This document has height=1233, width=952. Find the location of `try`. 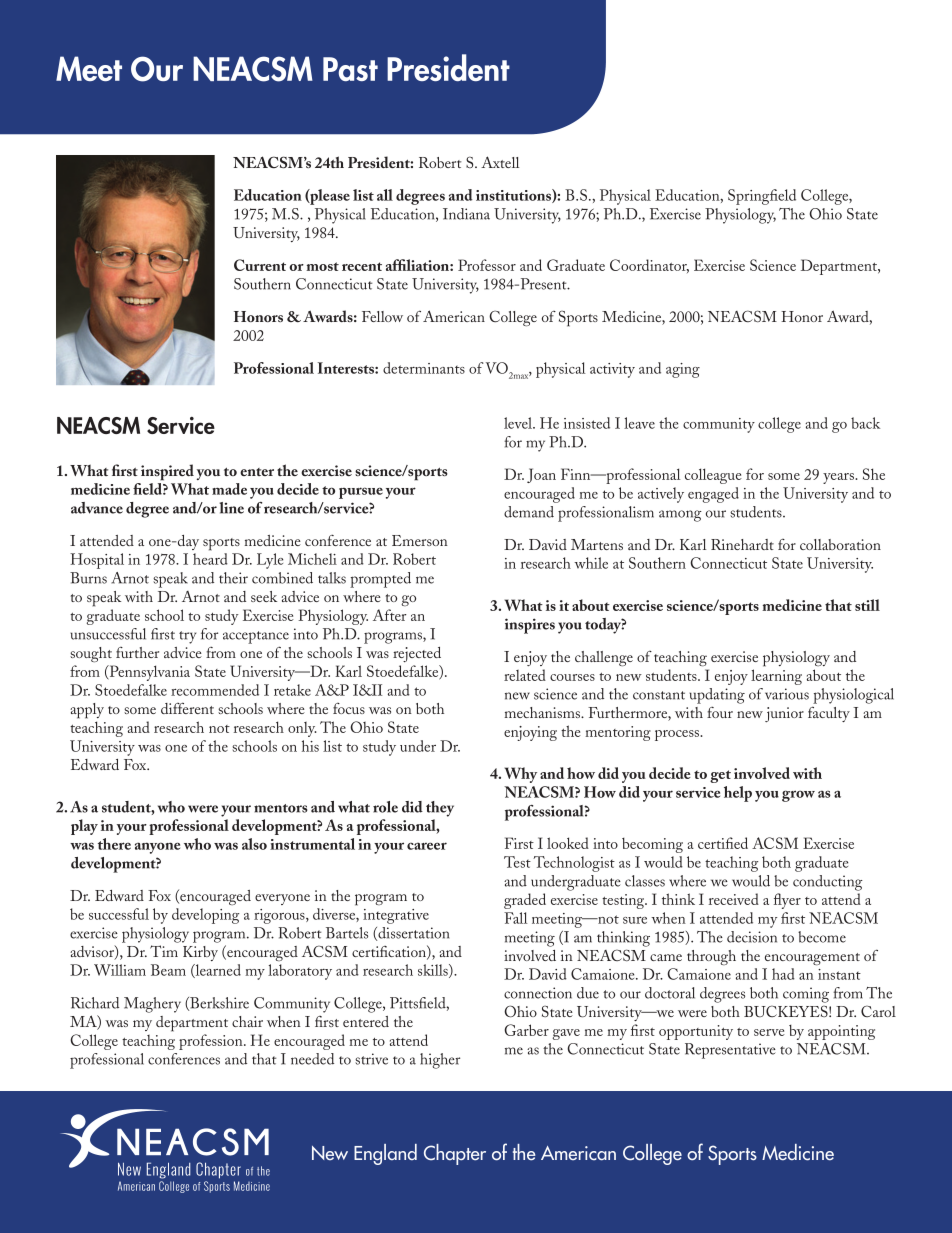

try is located at coordinates (187, 637).
